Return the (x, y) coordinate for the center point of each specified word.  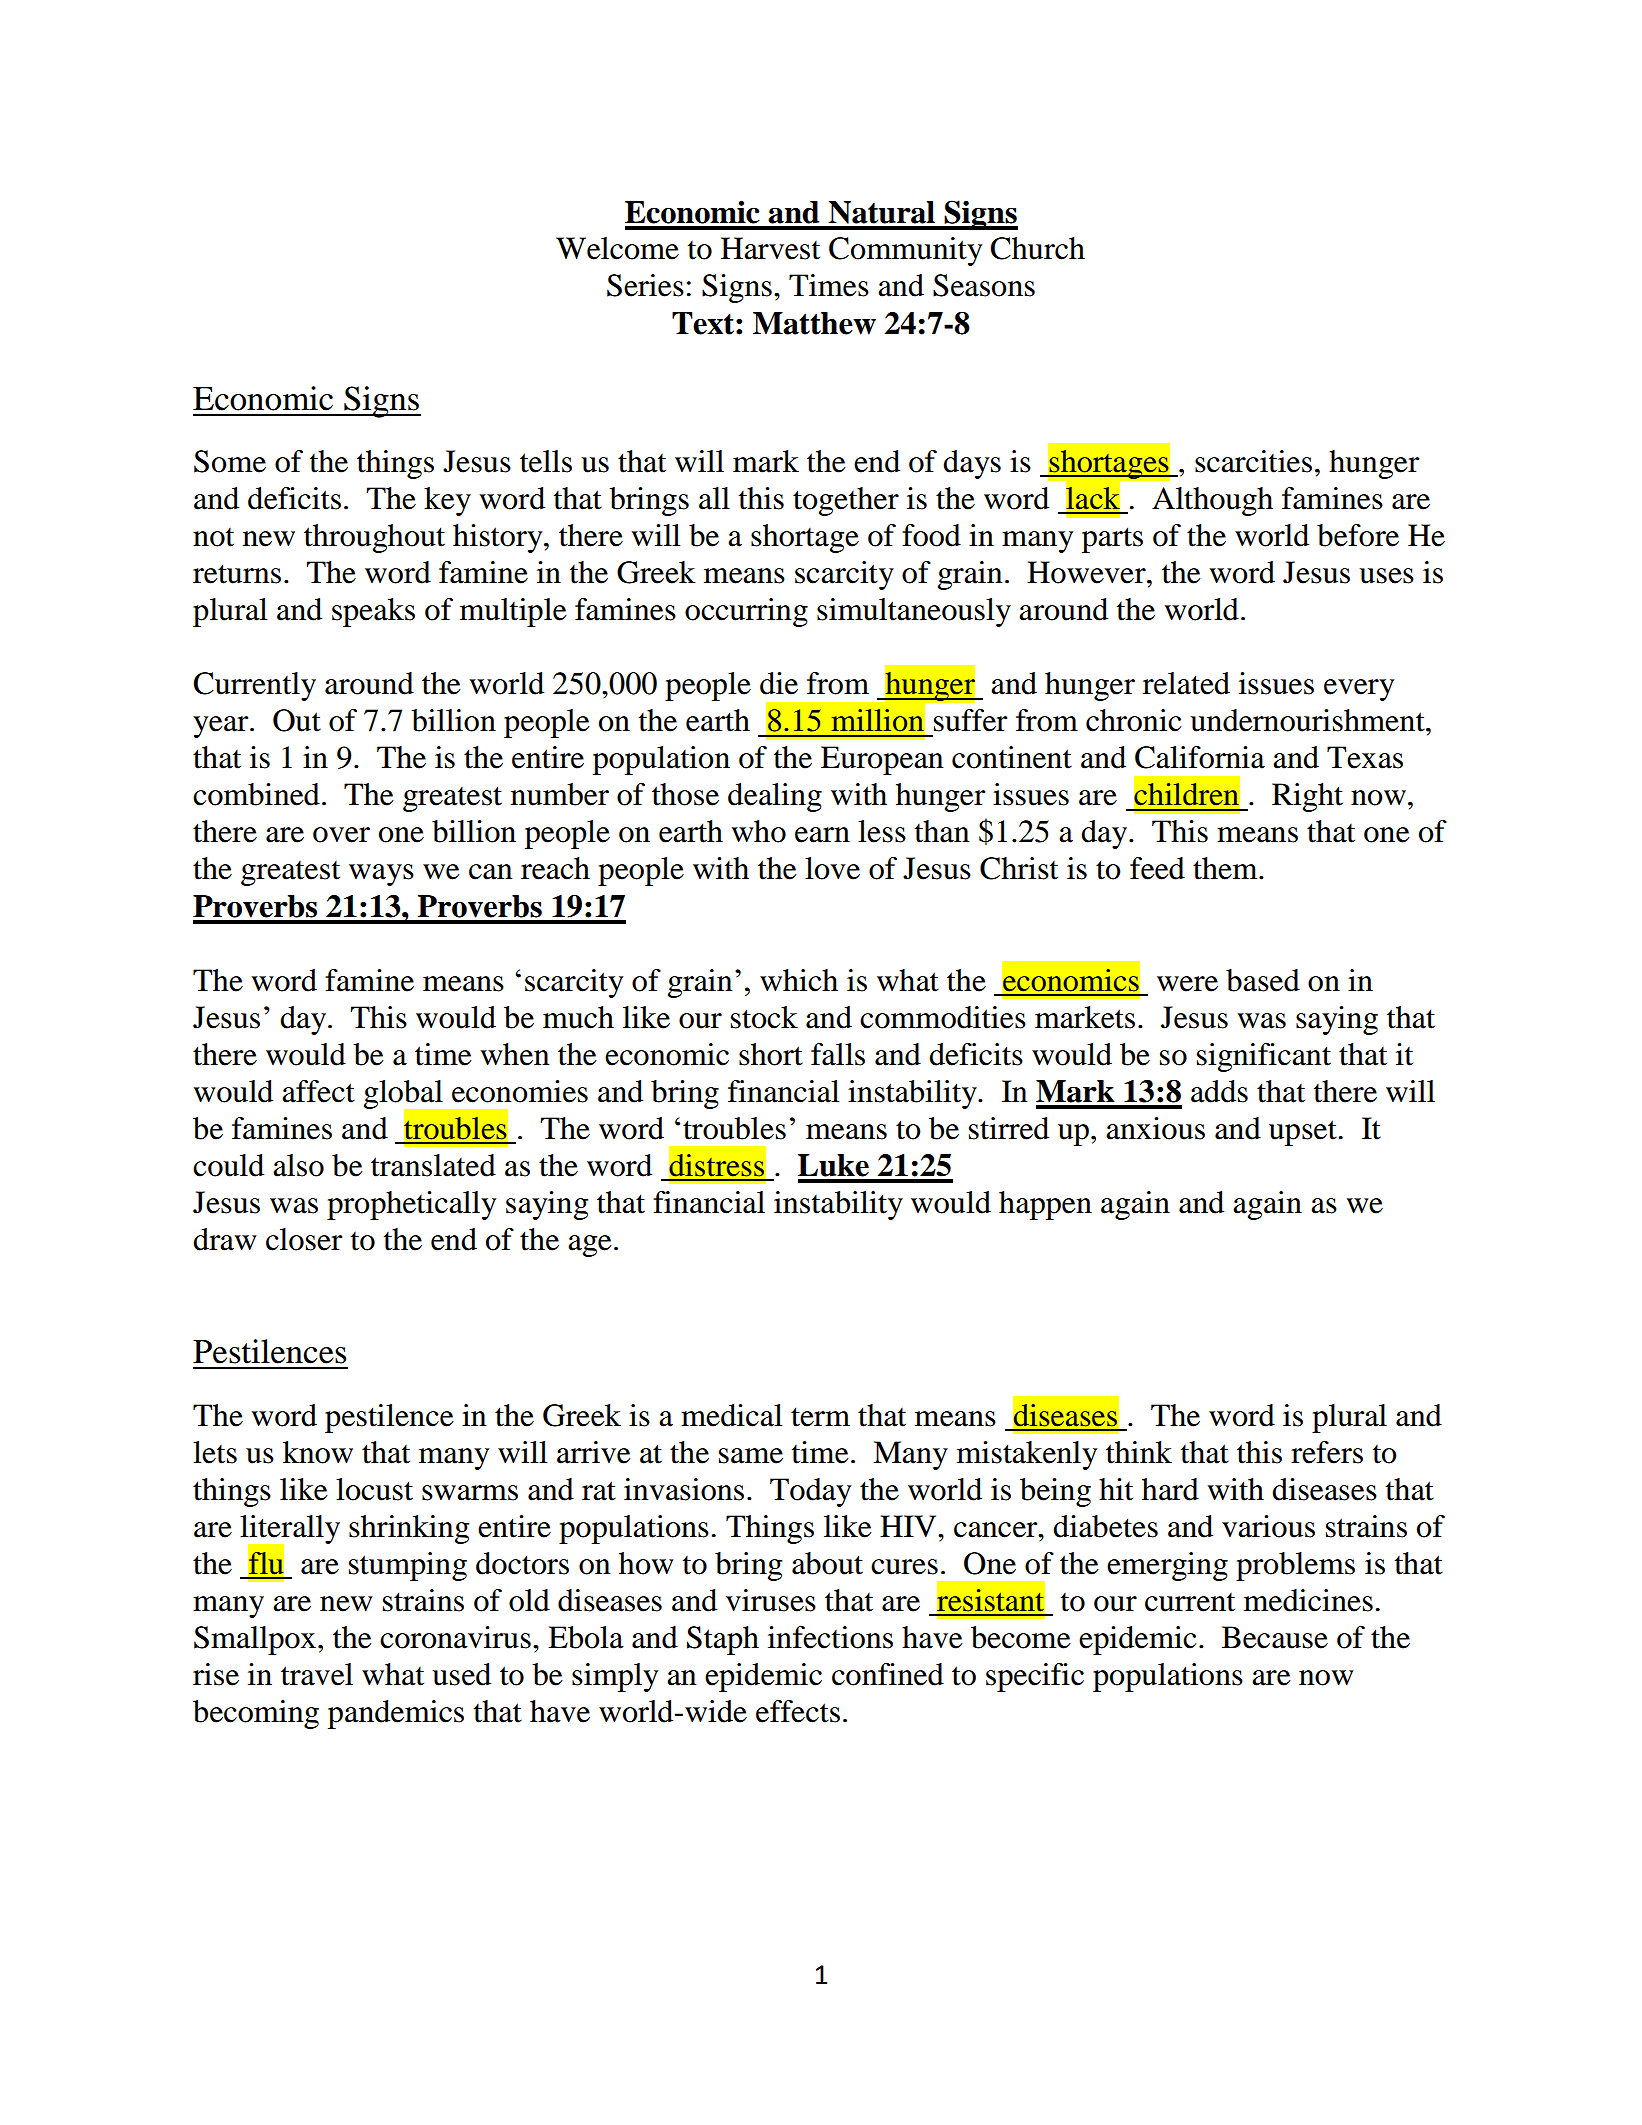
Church (1037, 248)
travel (317, 1674)
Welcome (617, 248)
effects (798, 1711)
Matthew (814, 323)
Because (1275, 1637)
